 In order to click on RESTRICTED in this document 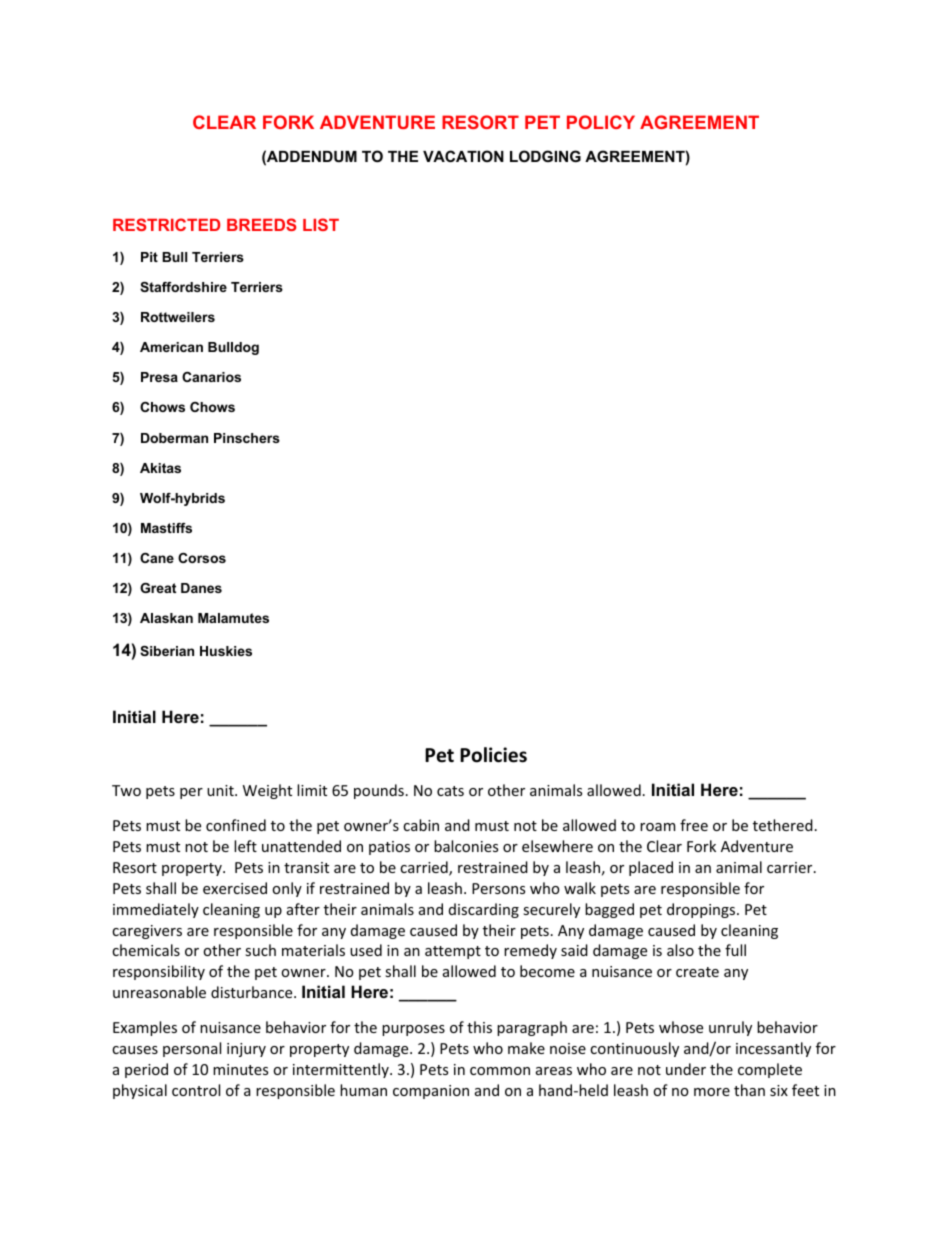, I will do `click(166, 224)`.
